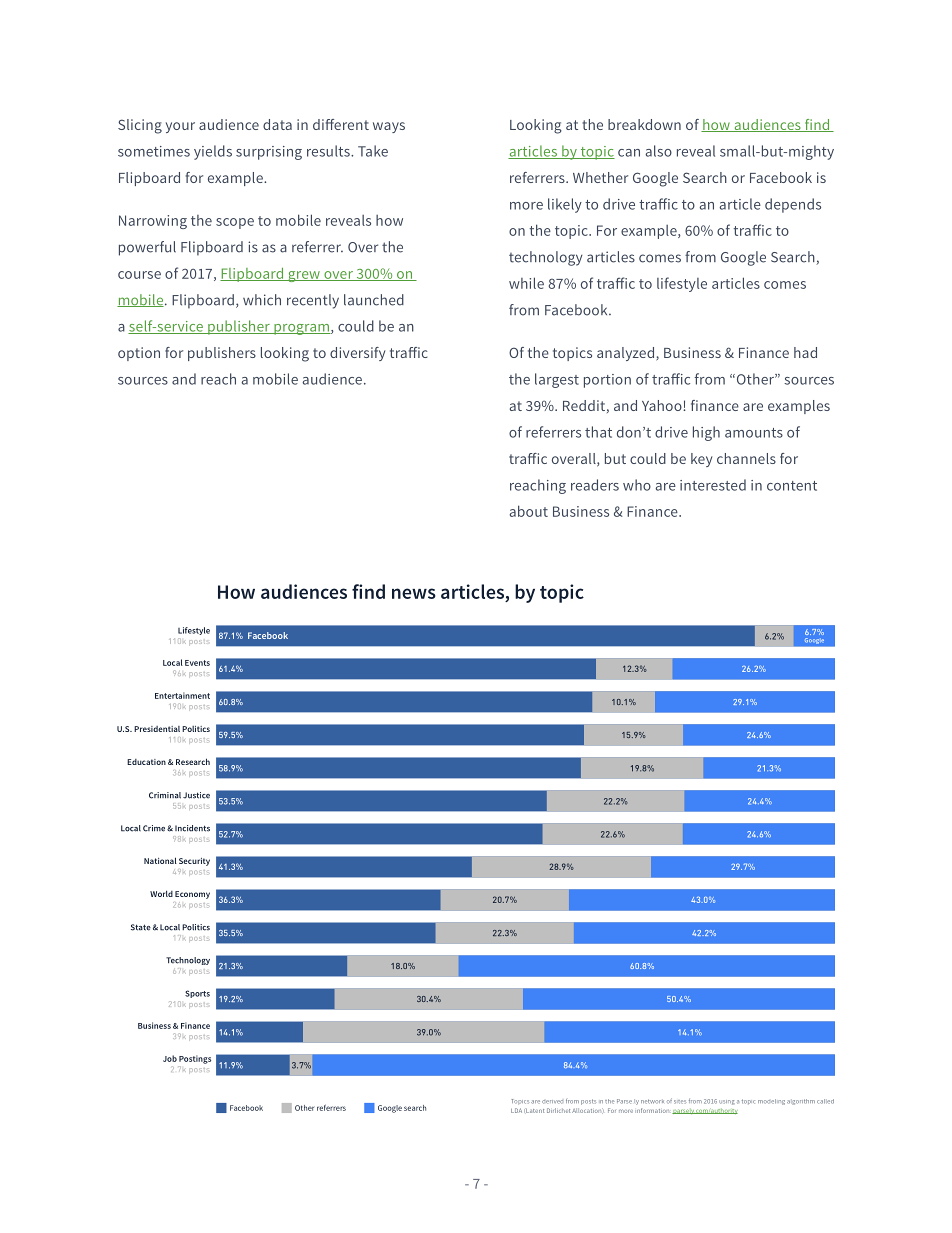  What do you see at coordinates (746, 458) in the image?
I see `channels` at bounding box center [746, 458].
